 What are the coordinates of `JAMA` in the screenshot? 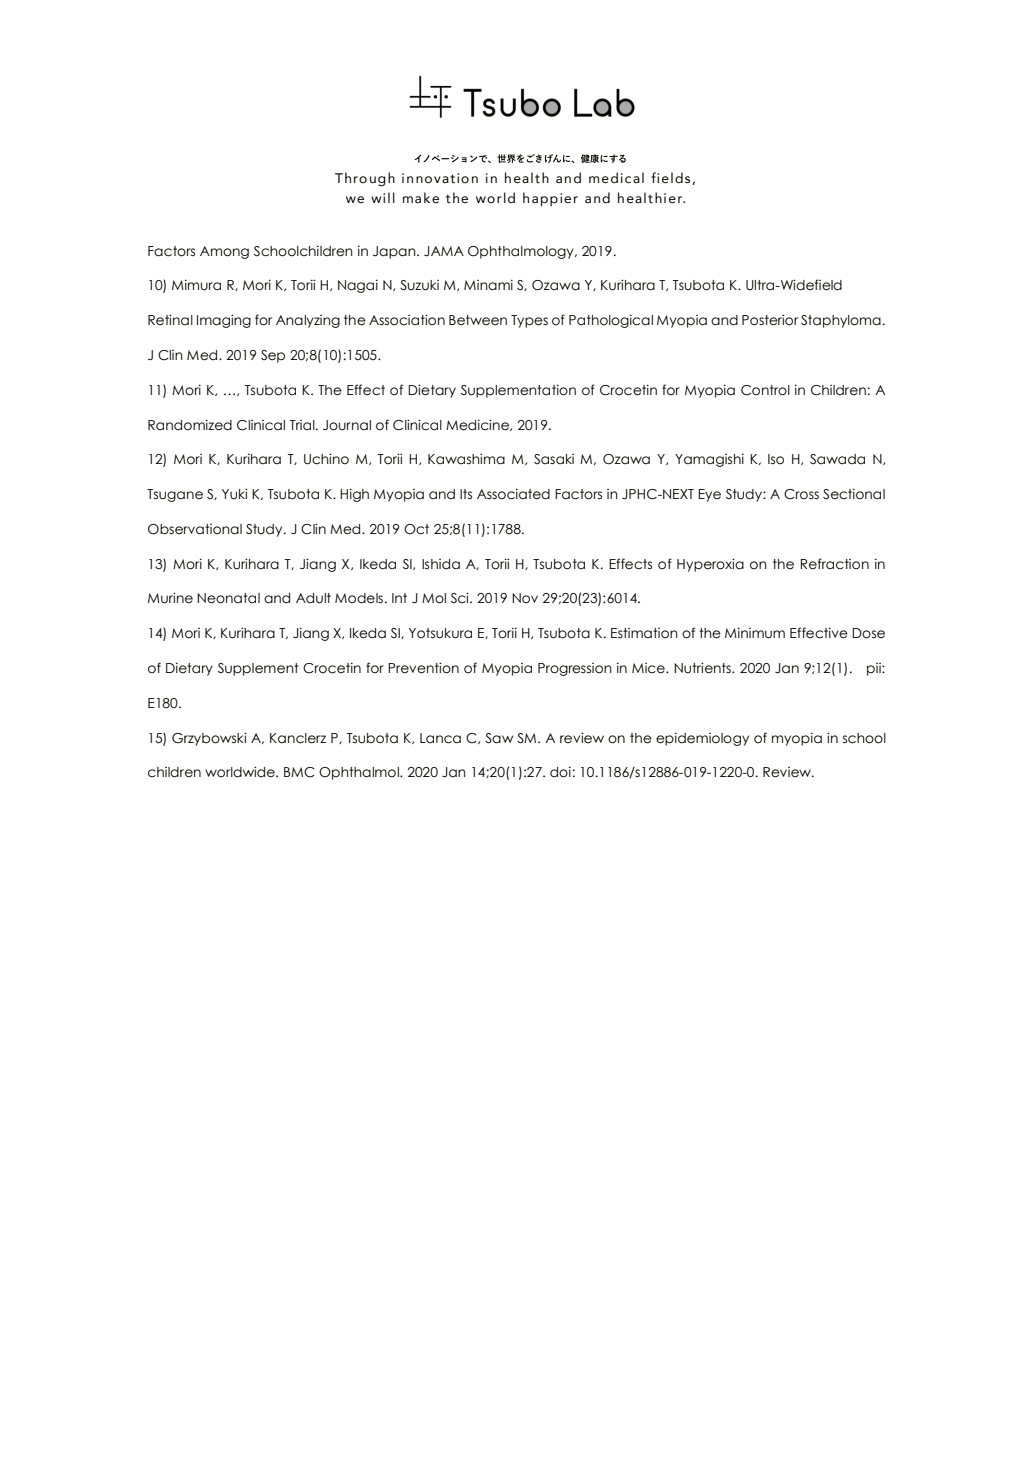 It's located at (444, 251).
